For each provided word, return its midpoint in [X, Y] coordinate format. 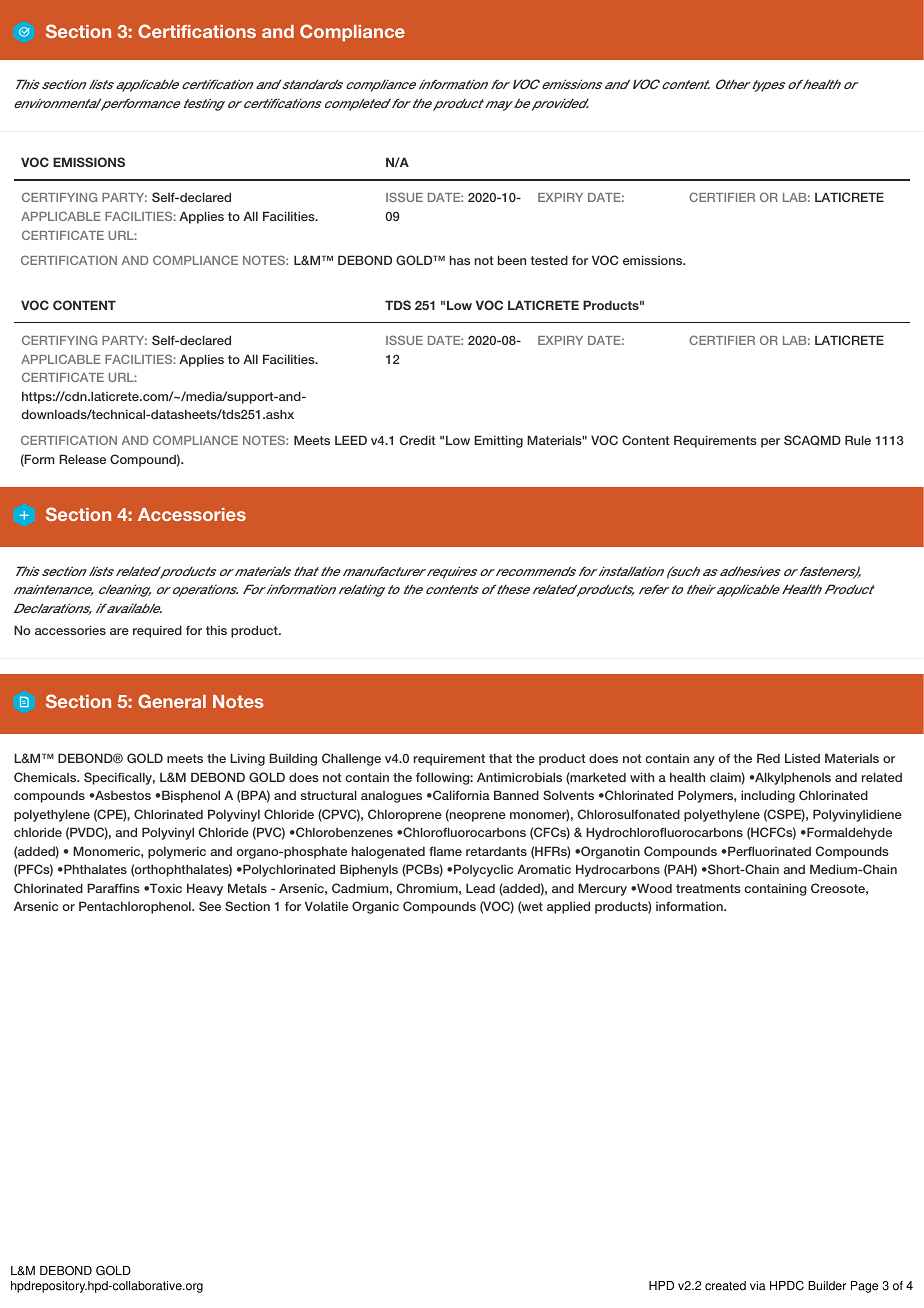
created [725, 1286]
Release [82, 459]
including [768, 796]
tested [549, 260]
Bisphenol [190, 796]
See [210, 906]
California [460, 795]
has [460, 260]
